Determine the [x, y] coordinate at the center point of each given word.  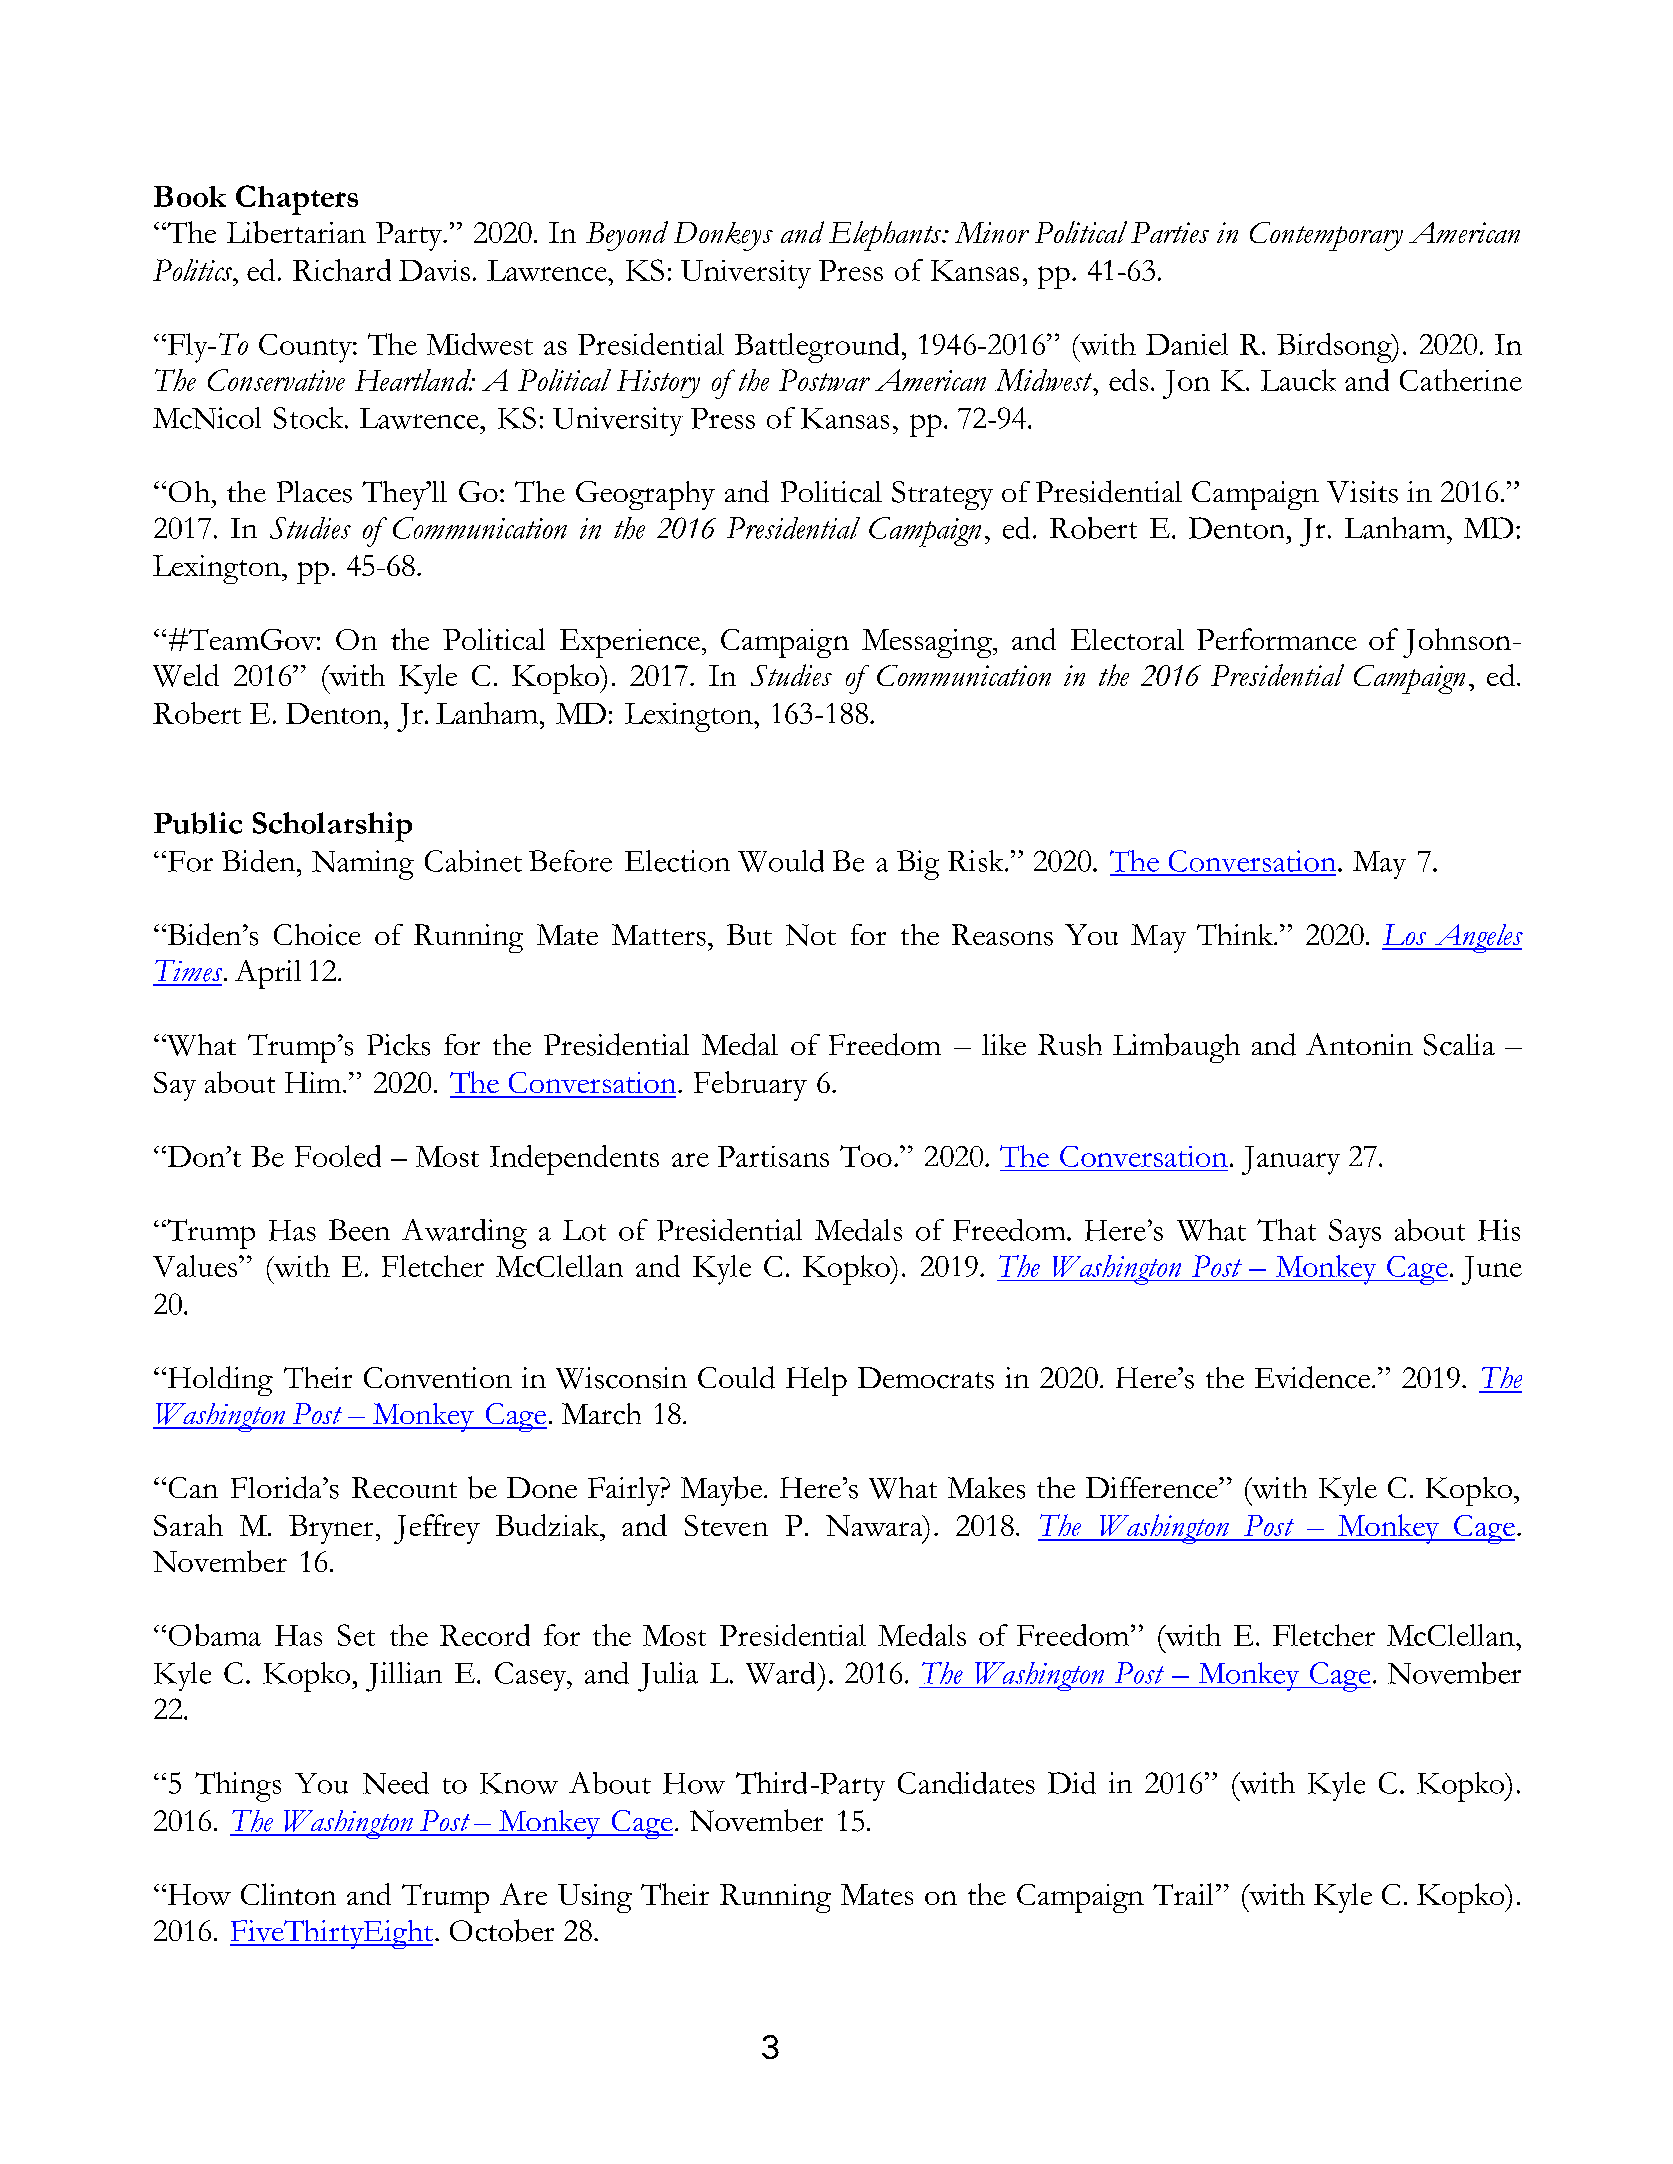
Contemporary [1326, 236]
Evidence [1312, 1377]
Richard [342, 270]
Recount [404, 1488]
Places [314, 492]
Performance [1277, 639]
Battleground [817, 348]
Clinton [288, 1894]
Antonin [1359, 1044]
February [750, 1086]
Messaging [928, 643]
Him [314, 1082]
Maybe [723, 1491]
